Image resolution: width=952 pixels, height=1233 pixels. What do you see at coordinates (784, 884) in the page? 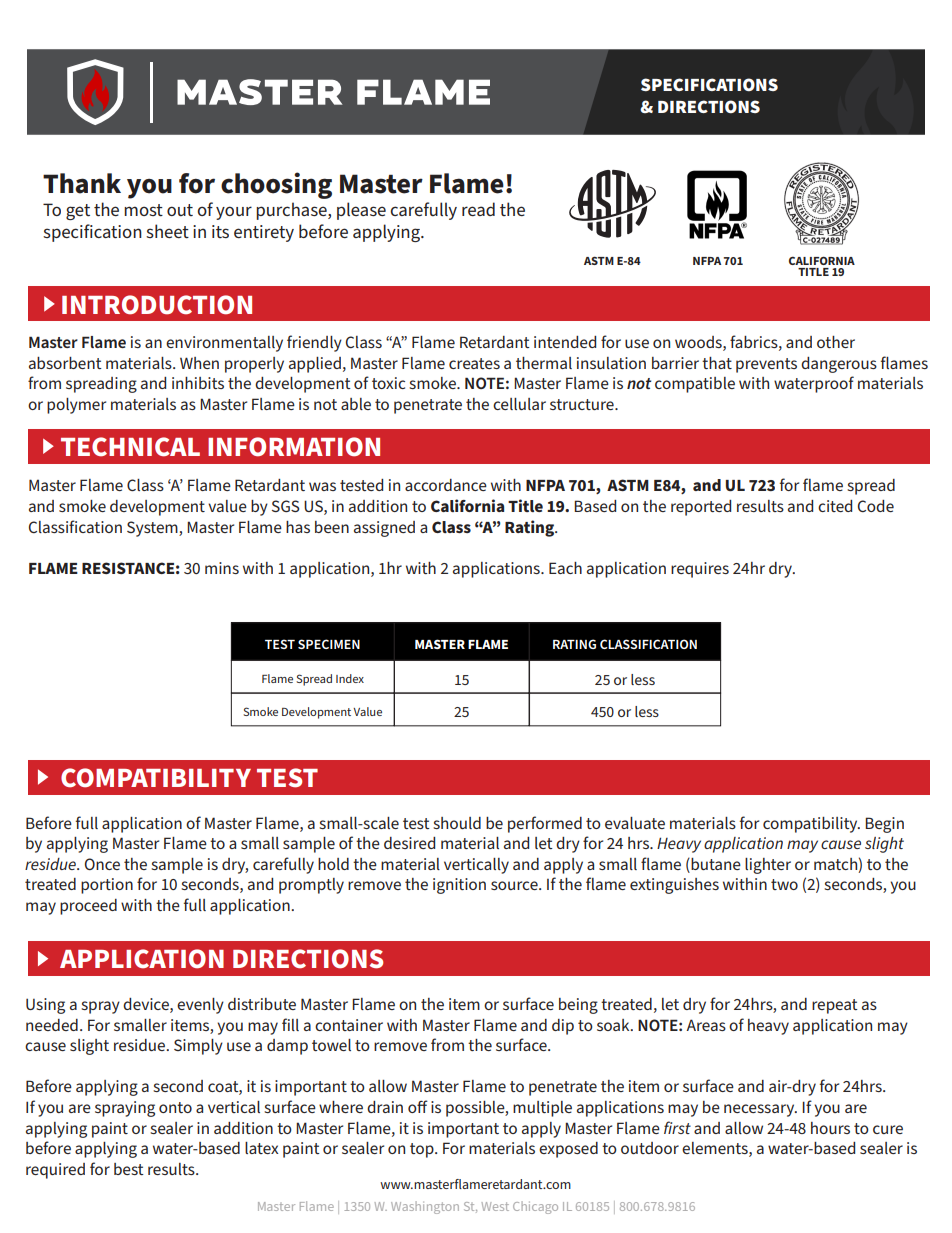
I see `two` at bounding box center [784, 884].
